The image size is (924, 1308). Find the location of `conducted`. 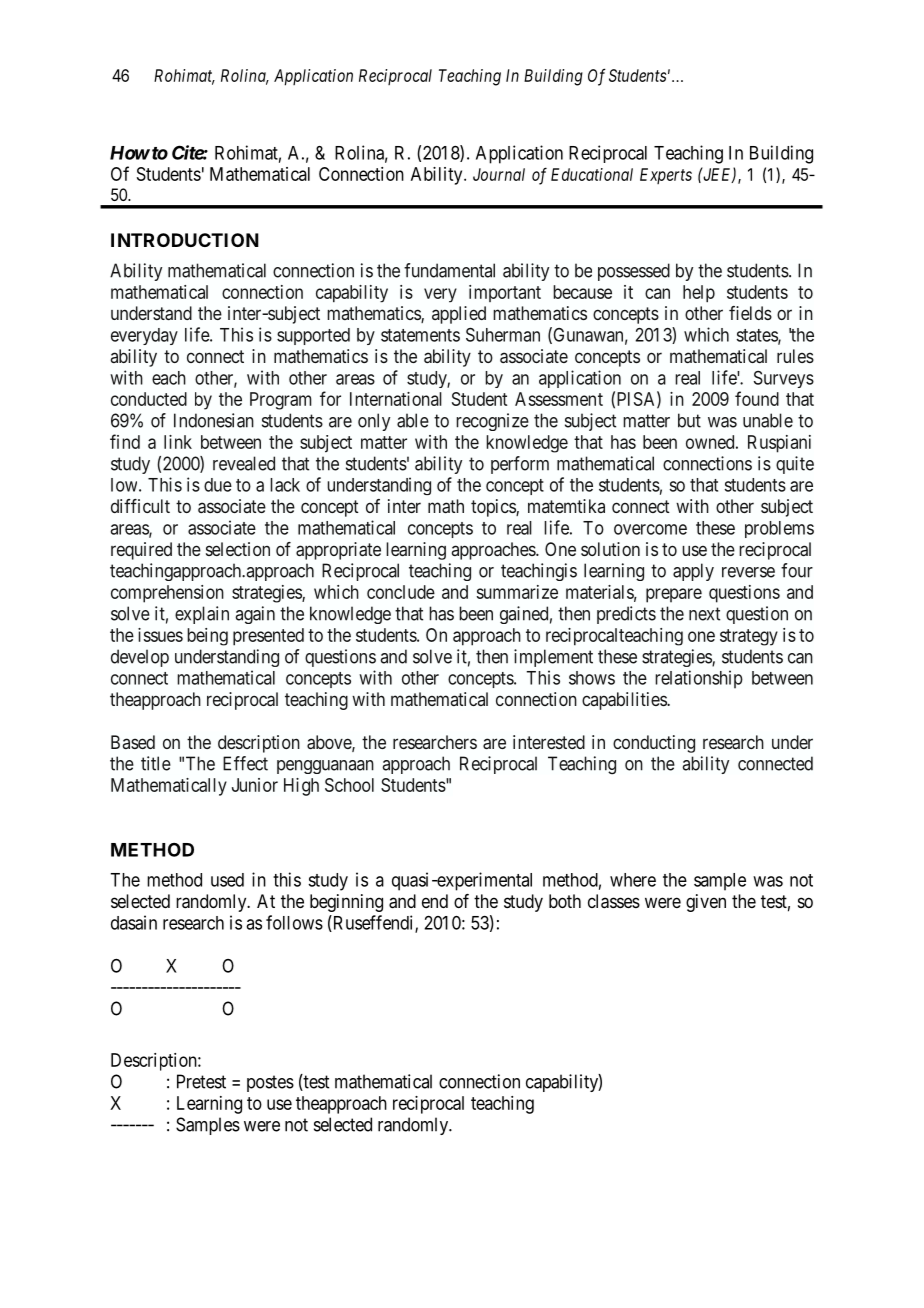

conducted is located at coordinates (149, 399).
